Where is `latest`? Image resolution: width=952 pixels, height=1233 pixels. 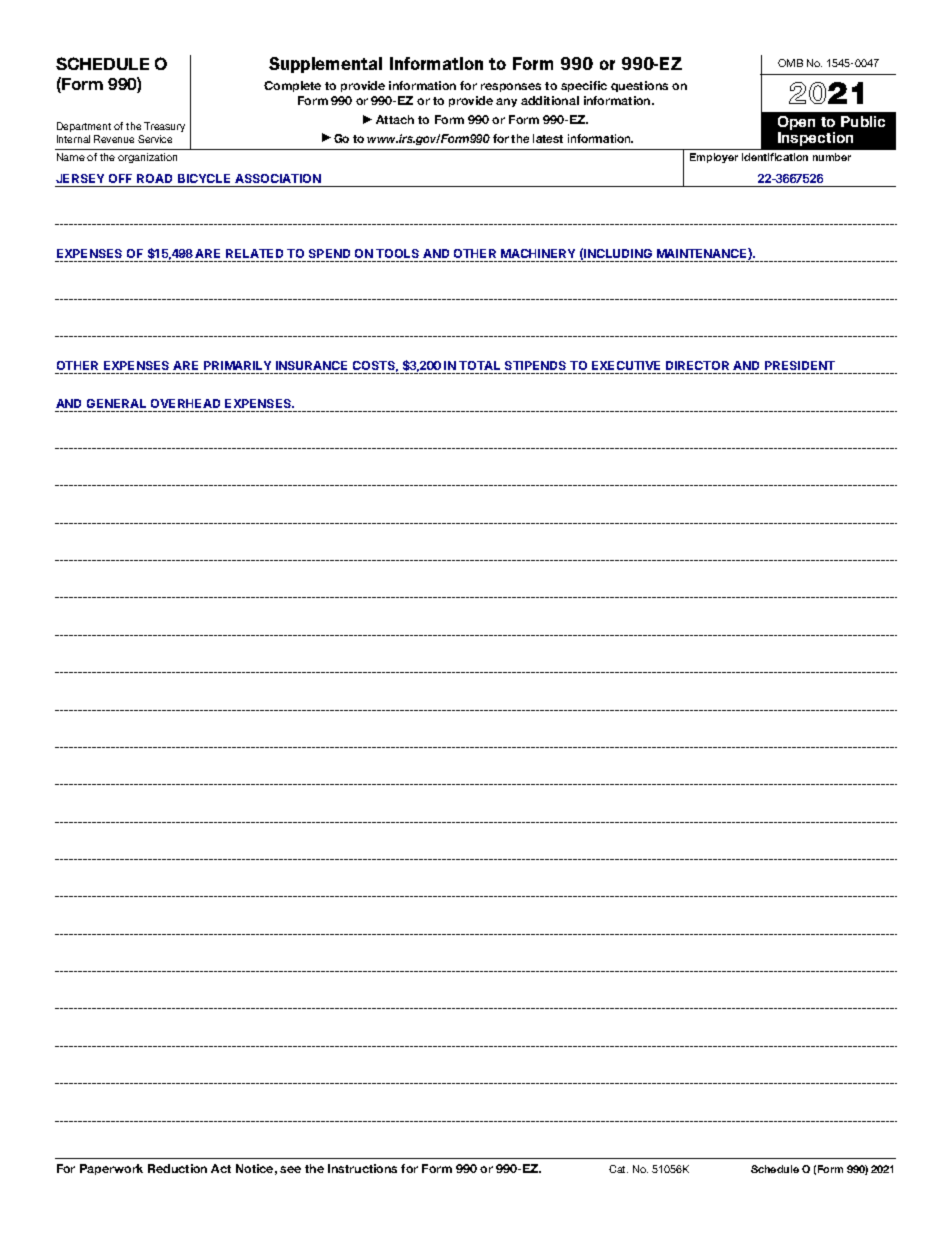
latest is located at coordinates (548, 138).
